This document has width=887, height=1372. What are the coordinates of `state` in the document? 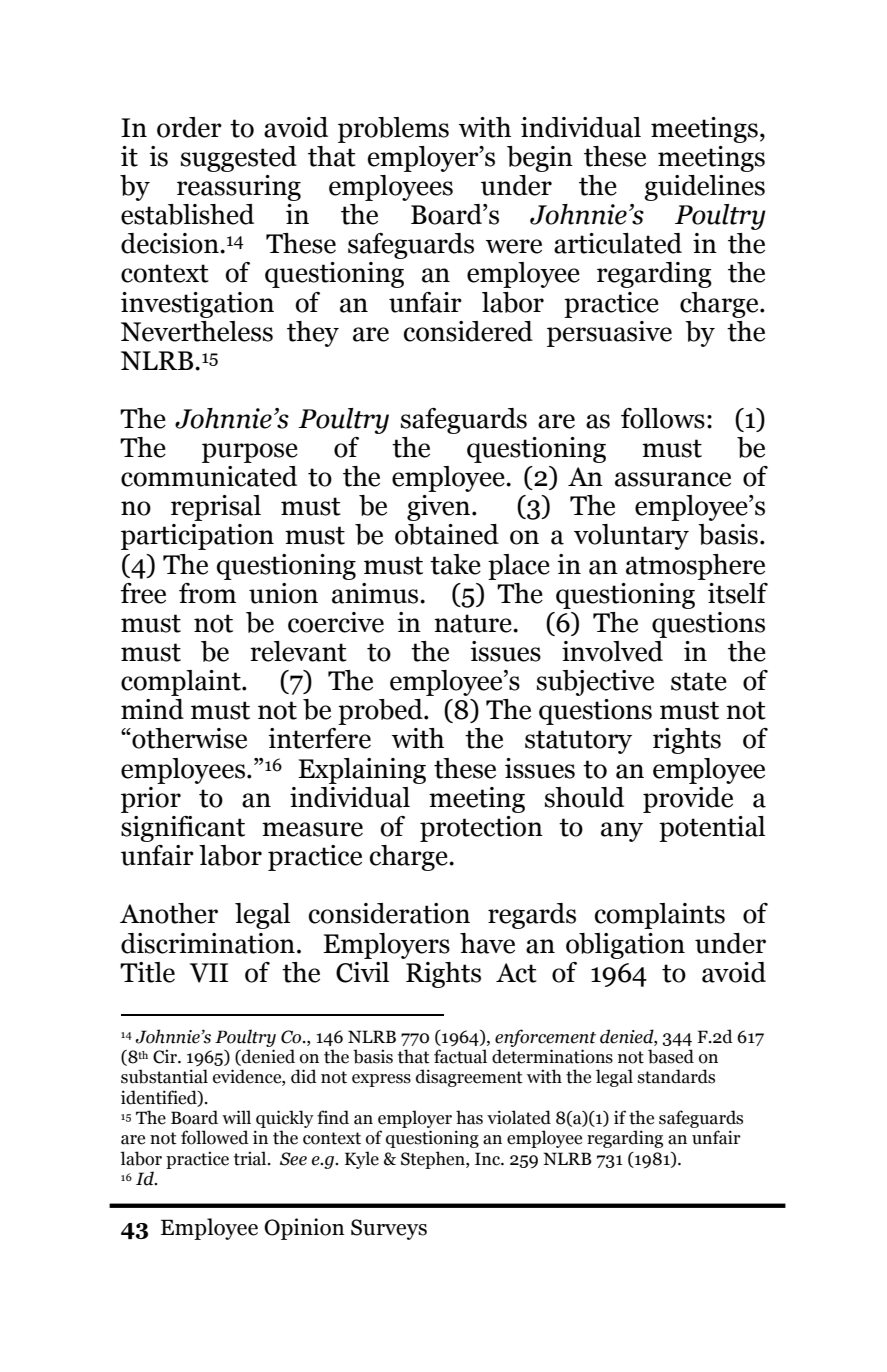 It's located at (699, 681).
